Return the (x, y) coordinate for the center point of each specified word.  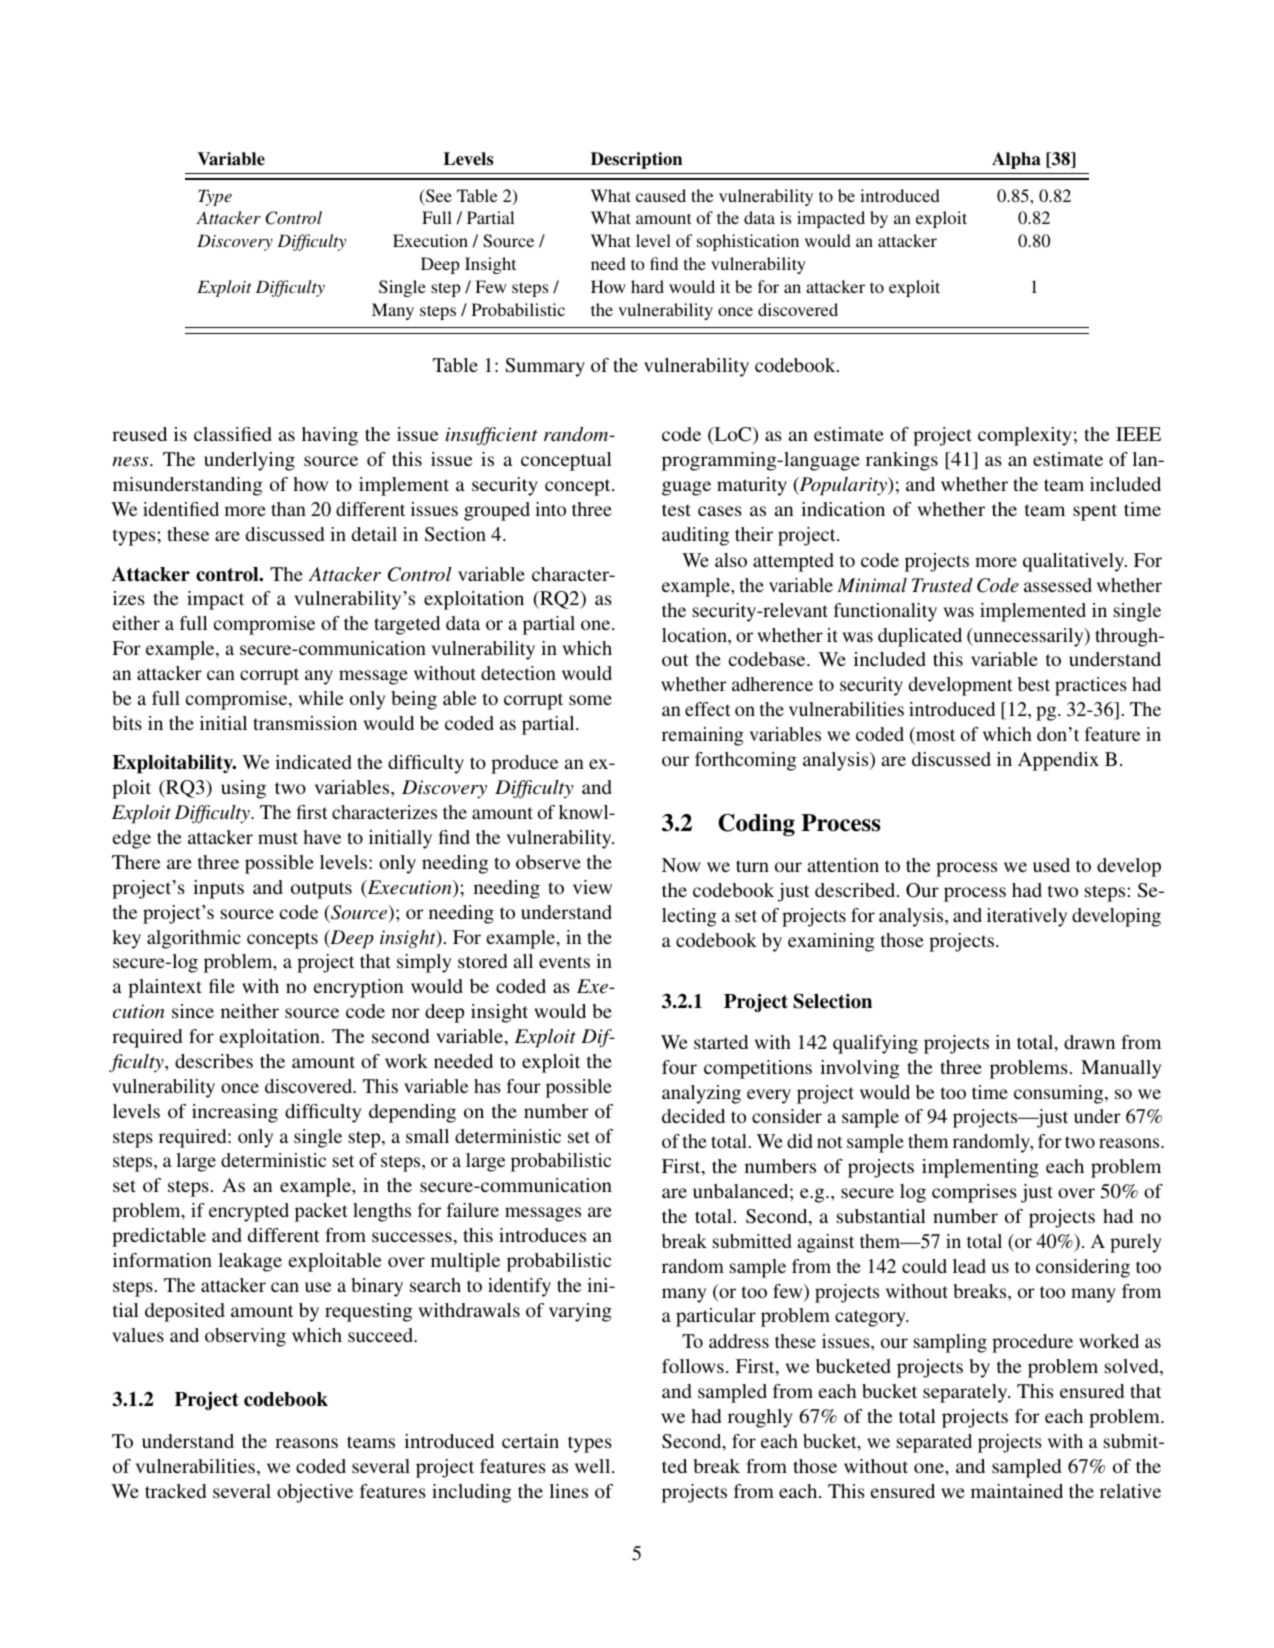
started (721, 1042)
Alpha (1016, 160)
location (695, 636)
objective (315, 1493)
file (222, 986)
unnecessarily (1028, 637)
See (438, 196)
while (321, 698)
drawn (1089, 1042)
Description (636, 160)
